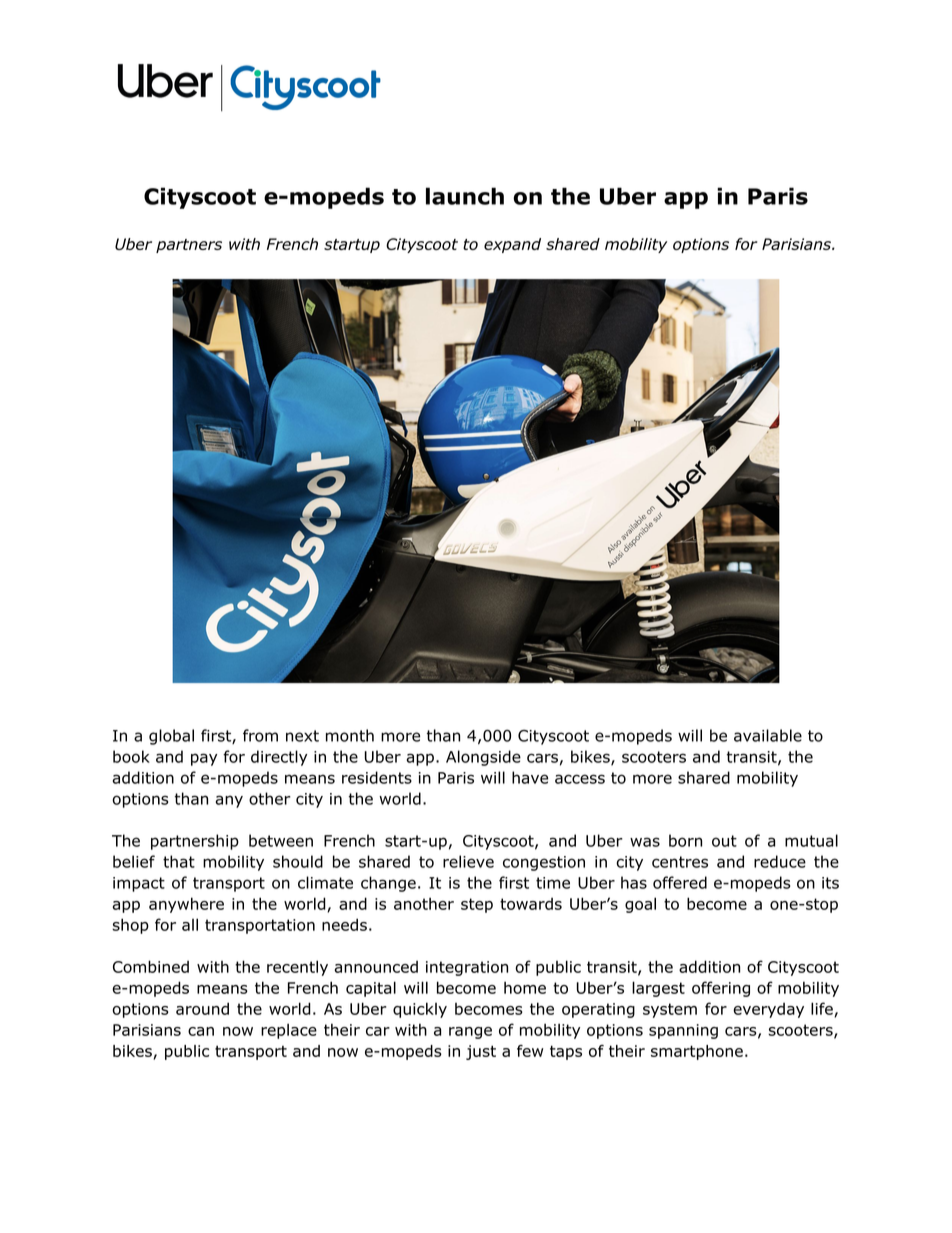  What do you see at coordinates (580, 779) in the screenshot?
I see `access` at bounding box center [580, 779].
